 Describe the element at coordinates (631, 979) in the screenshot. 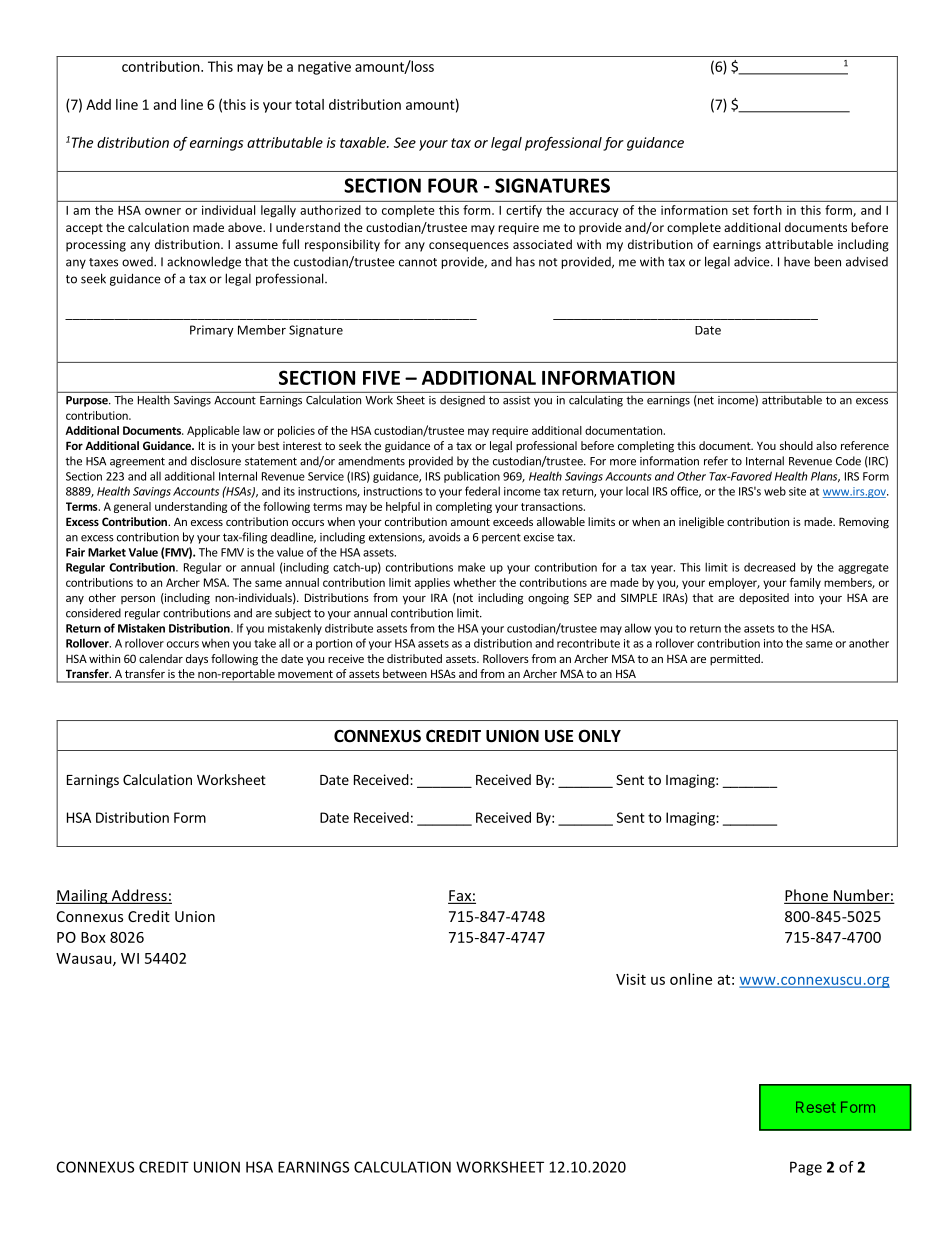

I see `Visit` at that location.
